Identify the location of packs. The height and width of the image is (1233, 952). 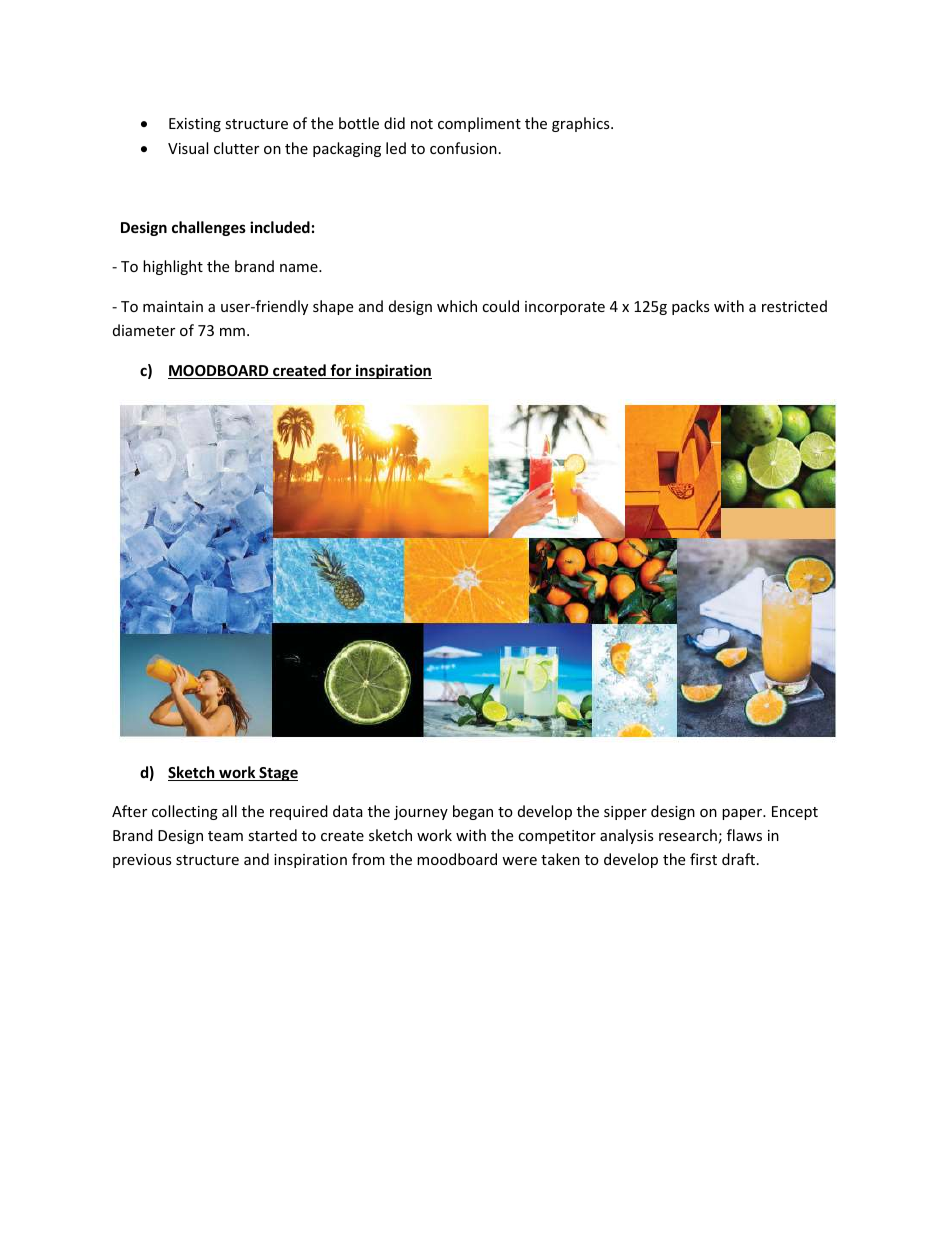
(691, 307).
